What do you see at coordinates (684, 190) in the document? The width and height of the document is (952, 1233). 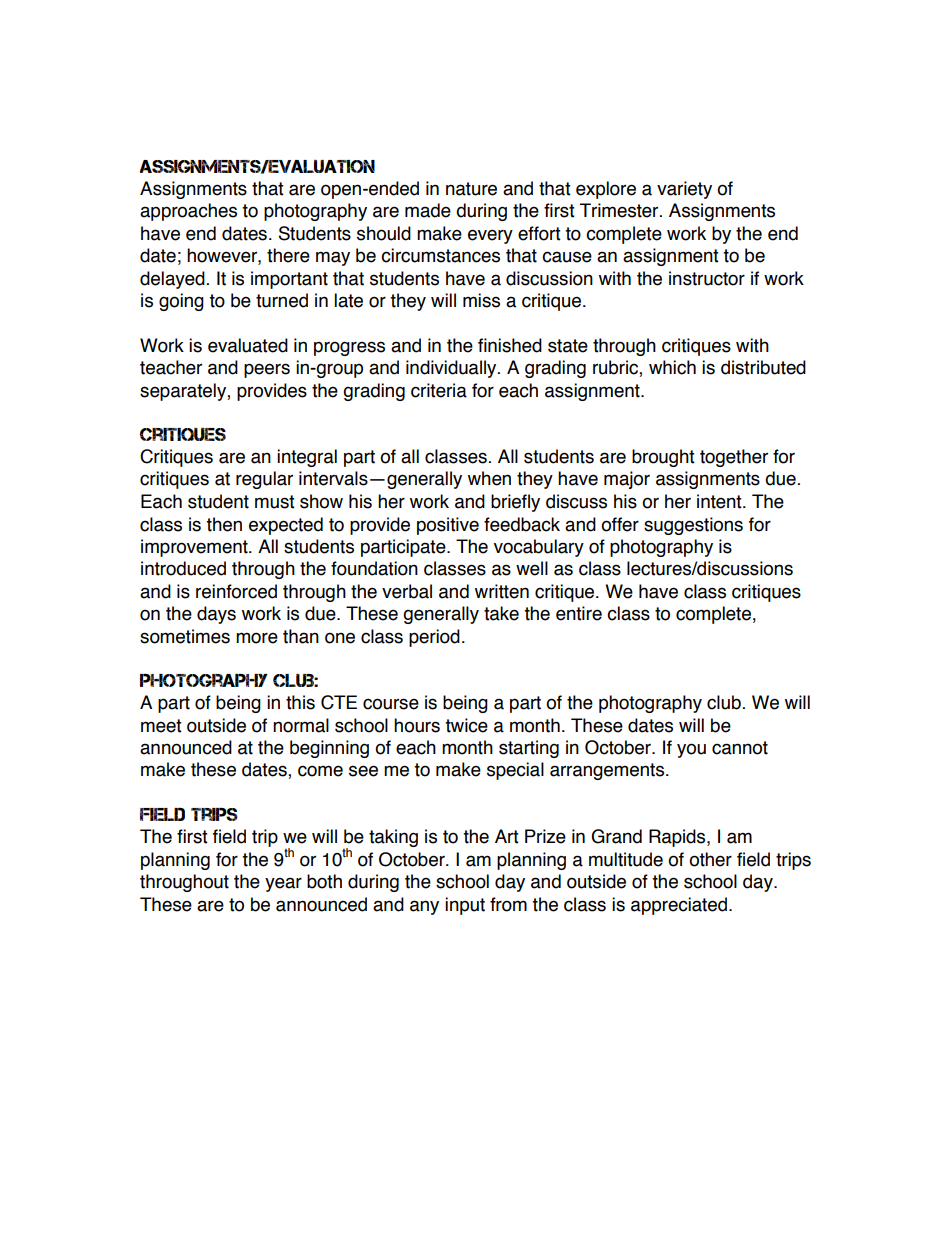 I see `variety` at bounding box center [684, 190].
